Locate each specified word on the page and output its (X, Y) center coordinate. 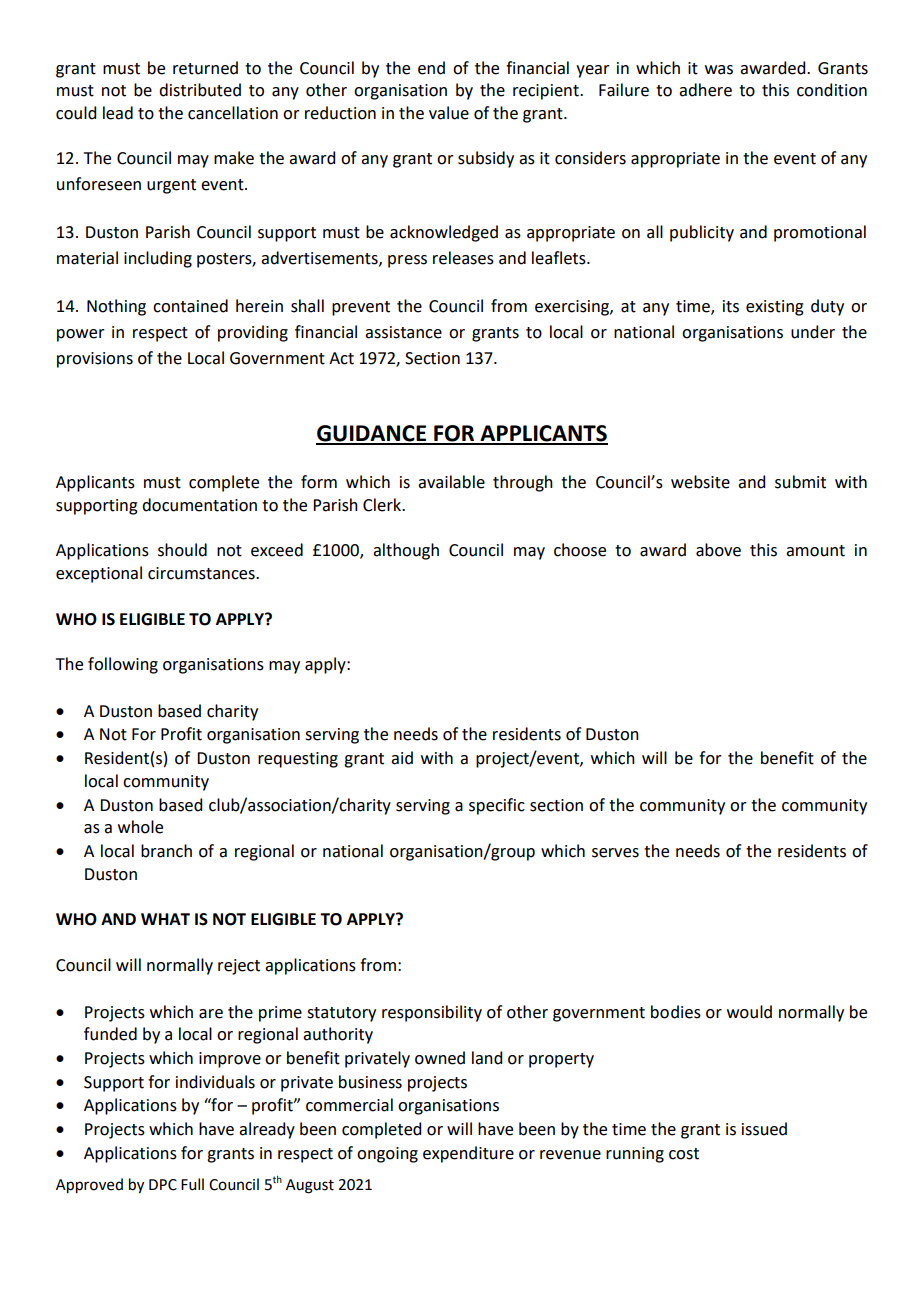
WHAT (165, 919)
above (718, 550)
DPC (163, 1185)
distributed (200, 90)
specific (497, 806)
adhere (705, 90)
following (123, 665)
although (406, 551)
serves (615, 853)
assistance (403, 332)
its (731, 306)
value (449, 113)
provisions (95, 360)
